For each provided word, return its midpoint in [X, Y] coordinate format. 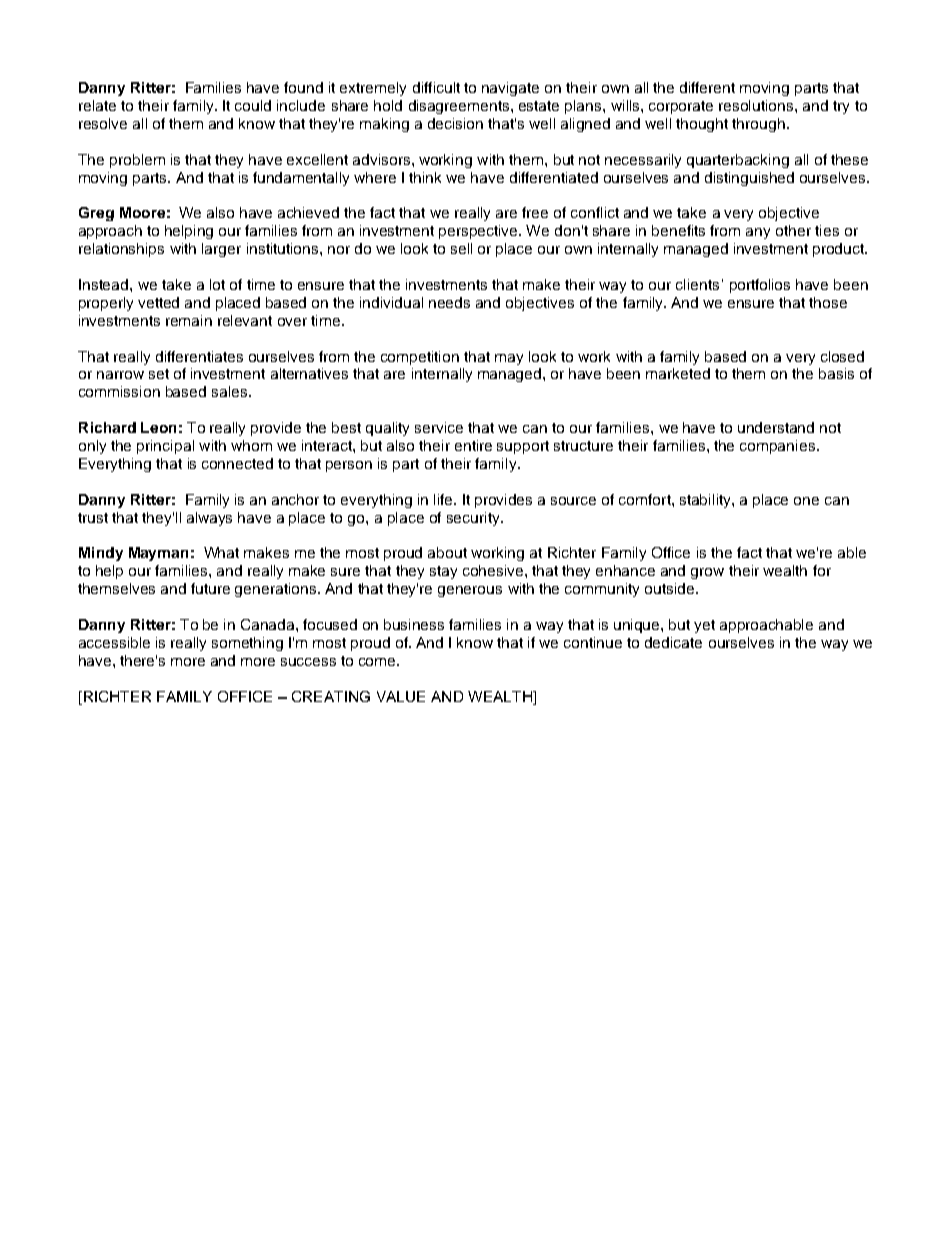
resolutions [757, 105]
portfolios [760, 286]
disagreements [460, 107]
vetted [158, 302]
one [806, 501]
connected [237, 463]
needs [449, 302]
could [253, 105]
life [444, 499]
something [247, 644]
